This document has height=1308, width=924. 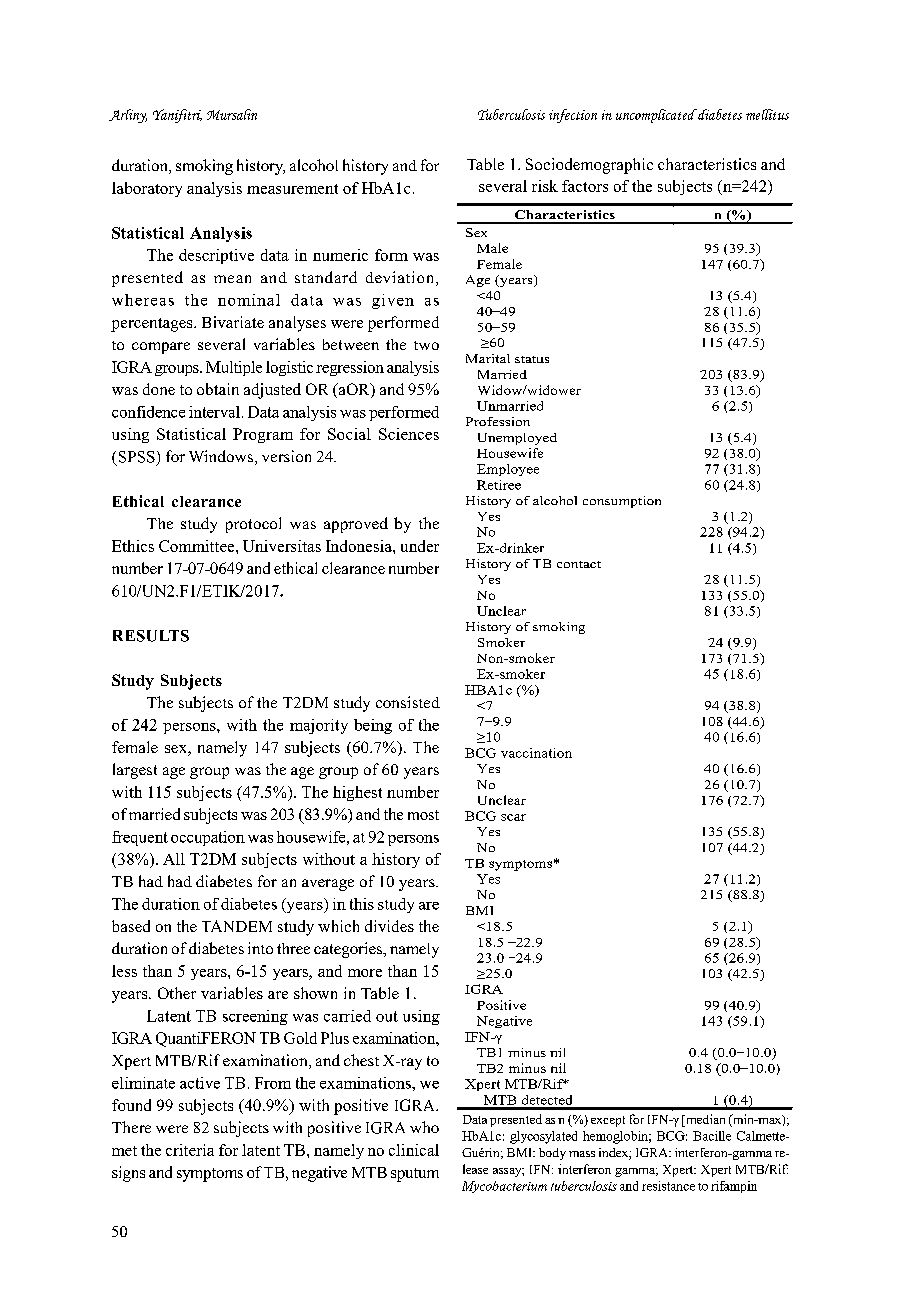 What do you see at coordinates (190, 1150) in the document?
I see `criteria` at bounding box center [190, 1150].
